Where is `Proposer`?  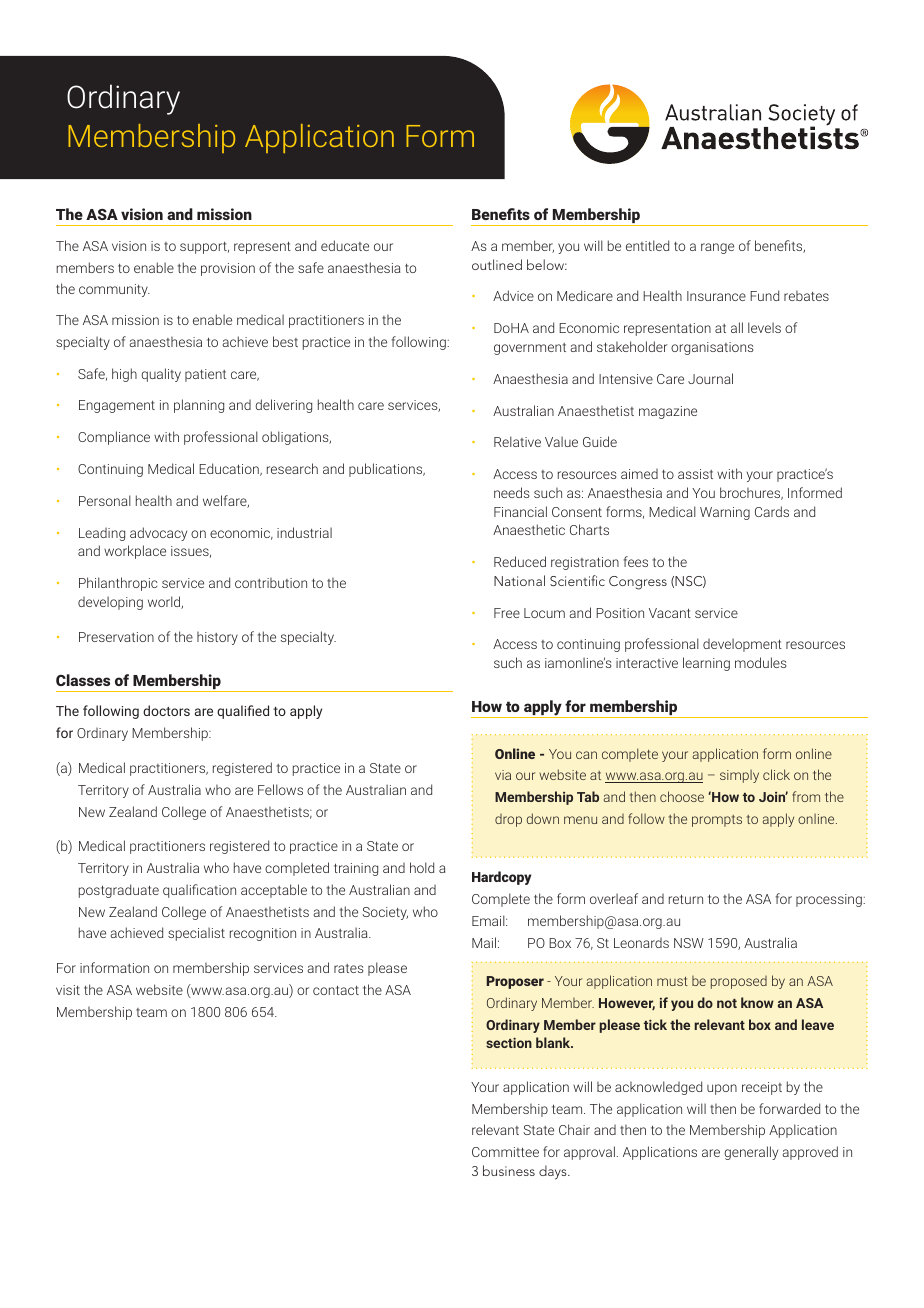 Proposer is located at coordinates (515, 982).
